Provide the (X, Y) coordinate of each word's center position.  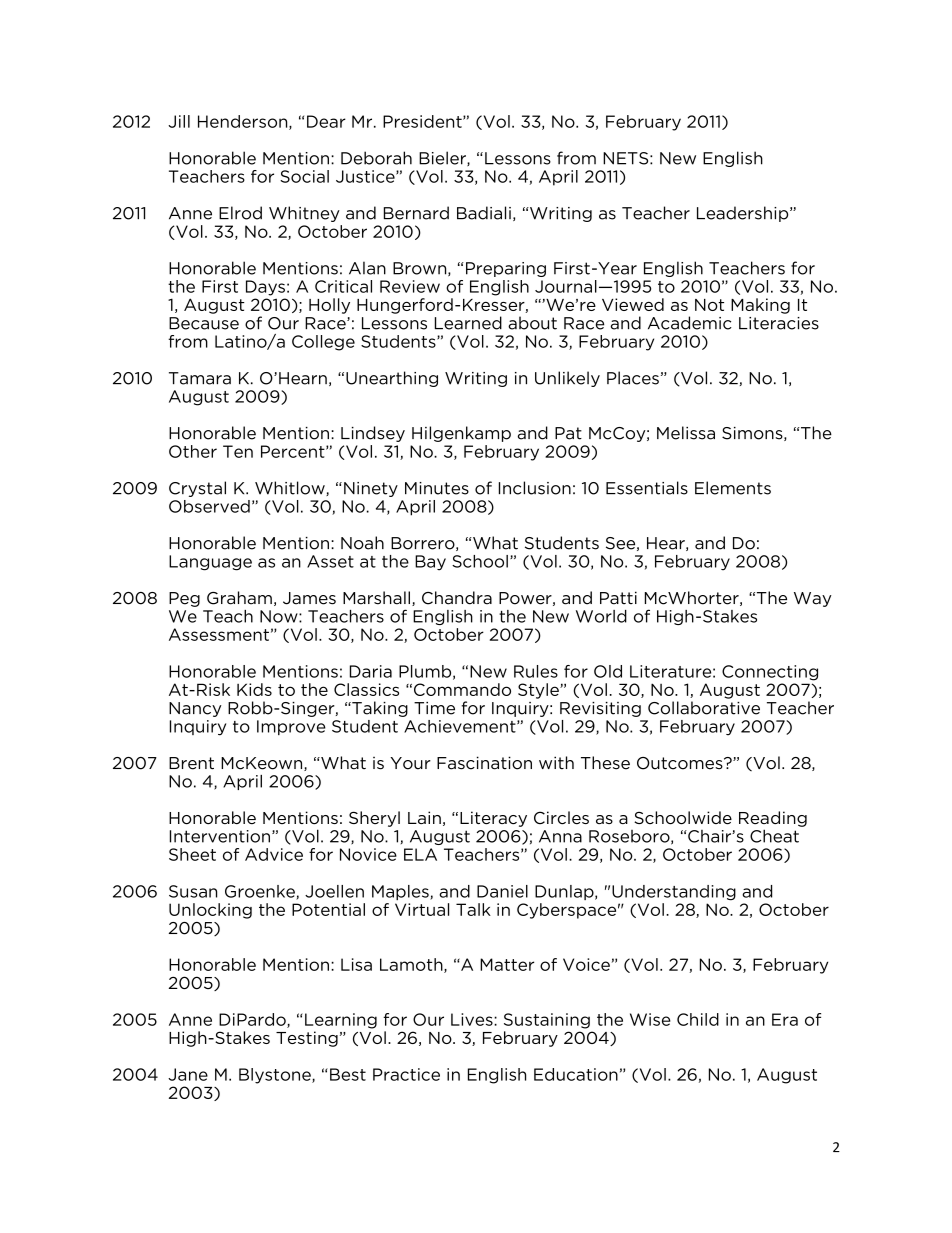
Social (304, 176)
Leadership (744, 214)
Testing (307, 1039)
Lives (473, 1019)
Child (698, 1019)
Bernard (416, 213)
